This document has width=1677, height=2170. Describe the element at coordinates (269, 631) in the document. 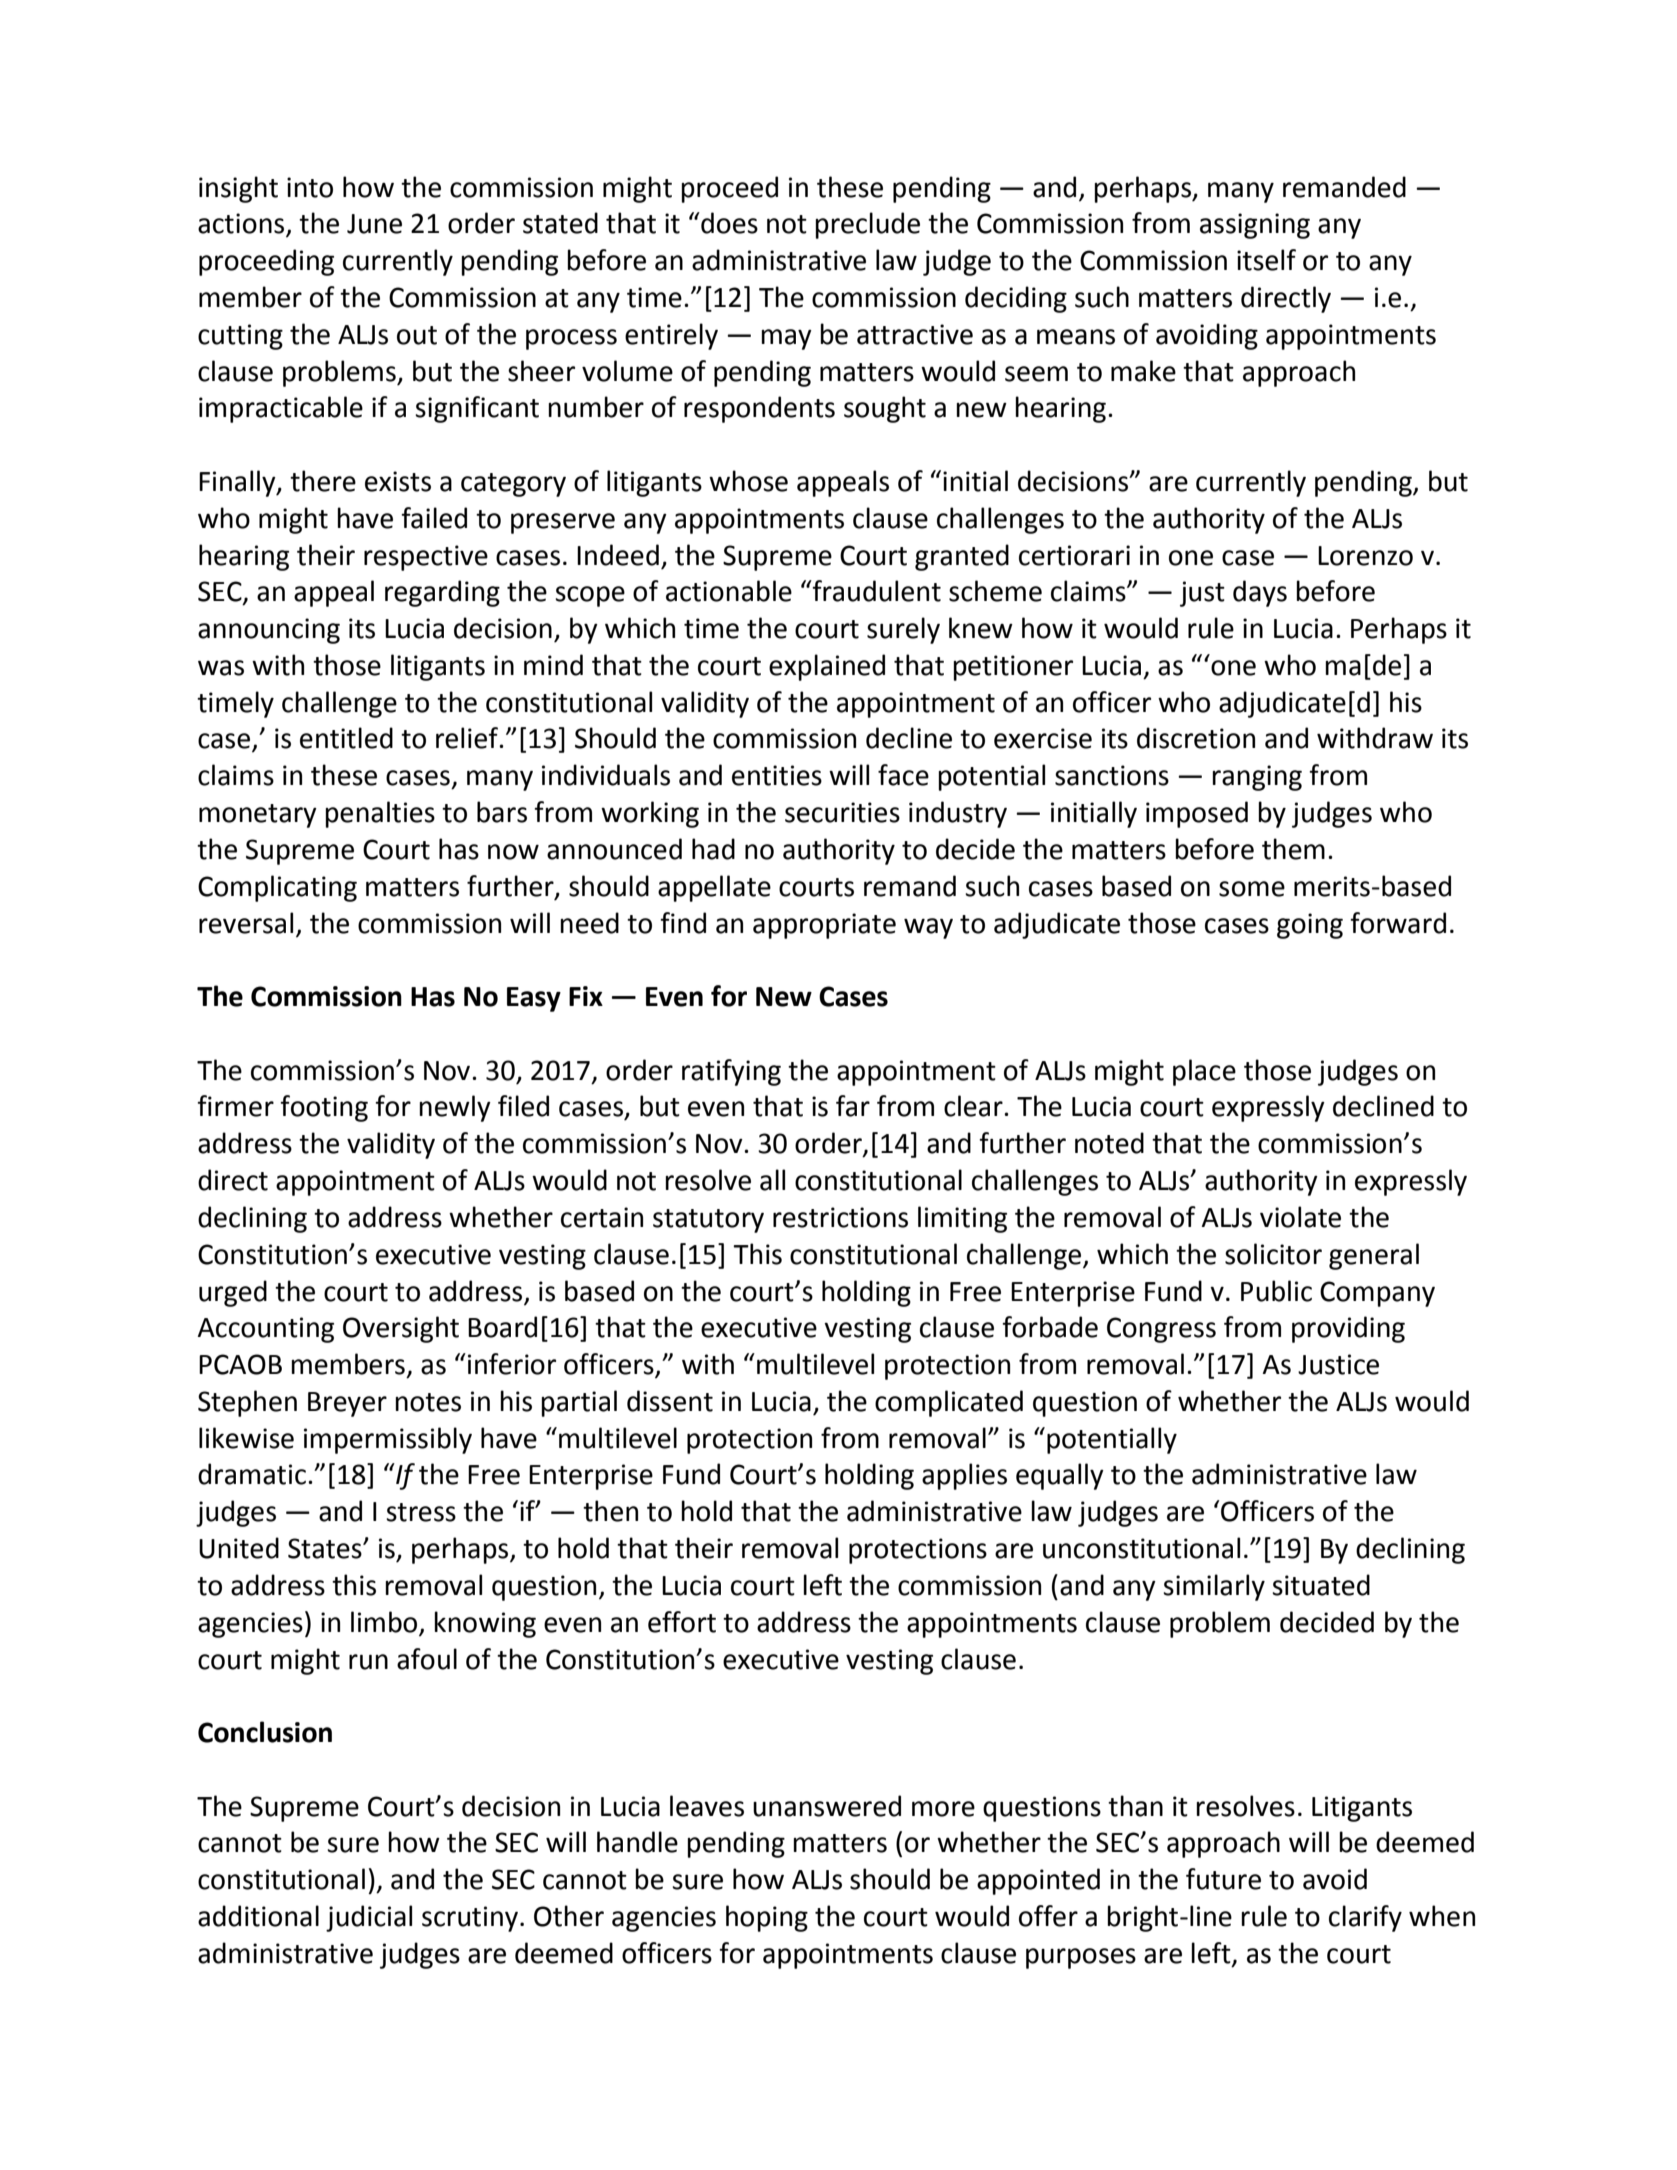

I see `announcing` at that location.
